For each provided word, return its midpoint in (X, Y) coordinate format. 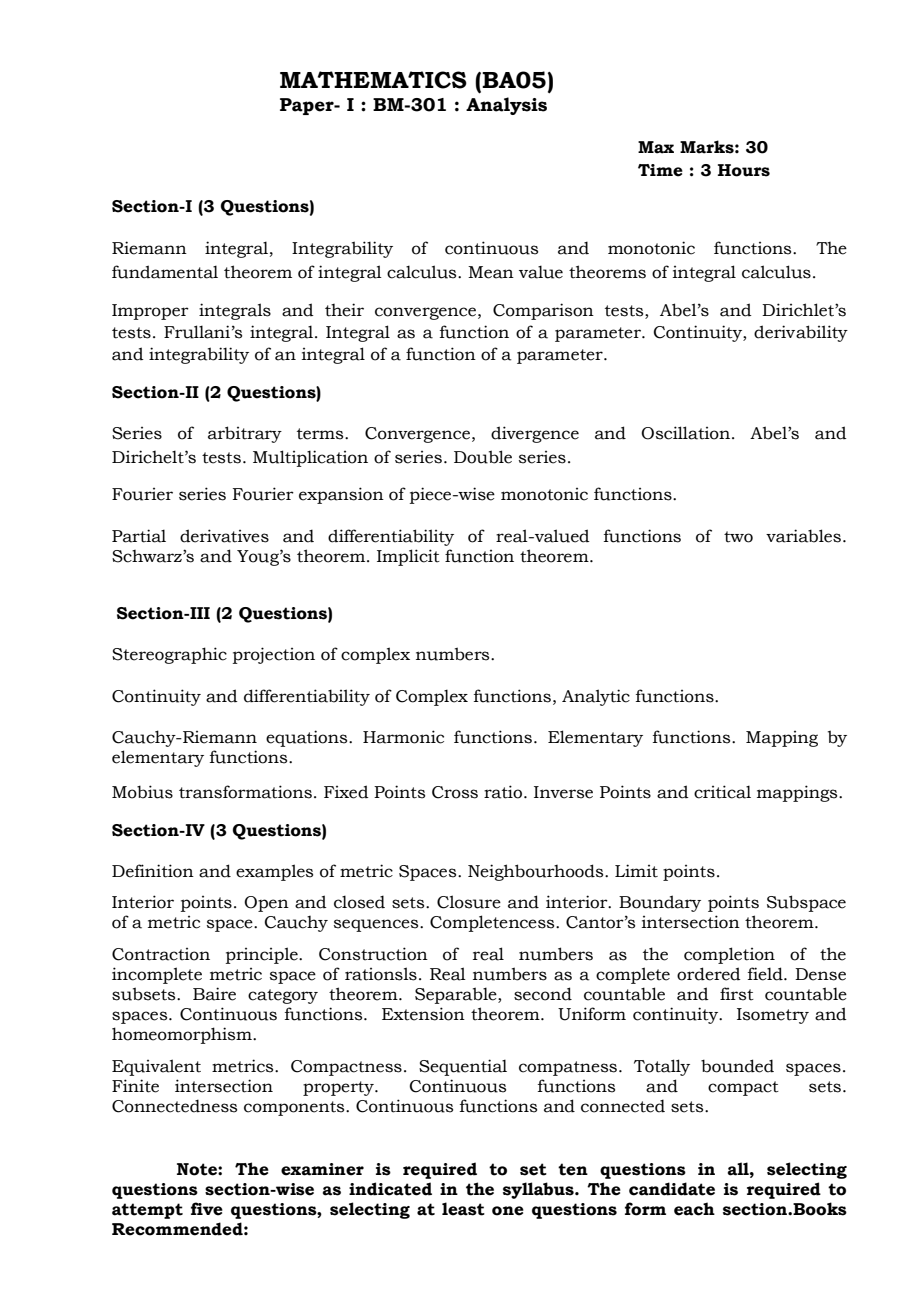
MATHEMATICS (373, 80)
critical (722, 792)
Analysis (506, 106)
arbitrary (245, 434)
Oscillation (685, 433)
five (207, 1209)
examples (274, 872)
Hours (744, 170)
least (463, 1209)
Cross (455, 792)
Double (483, 457)
